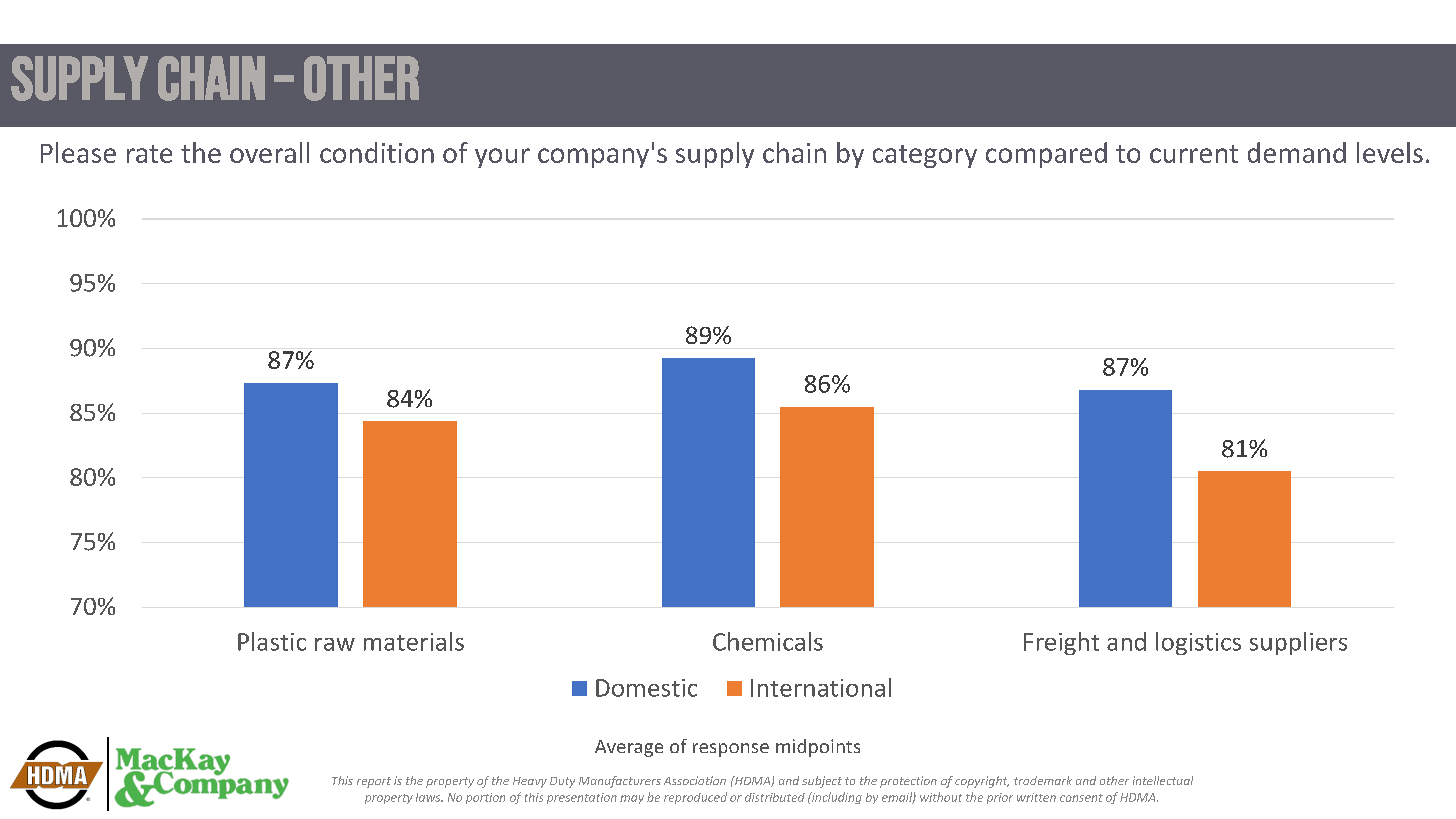 The width and height of the screenshot is (1456, 819). I want to click on demand, so click(1297, 152).
